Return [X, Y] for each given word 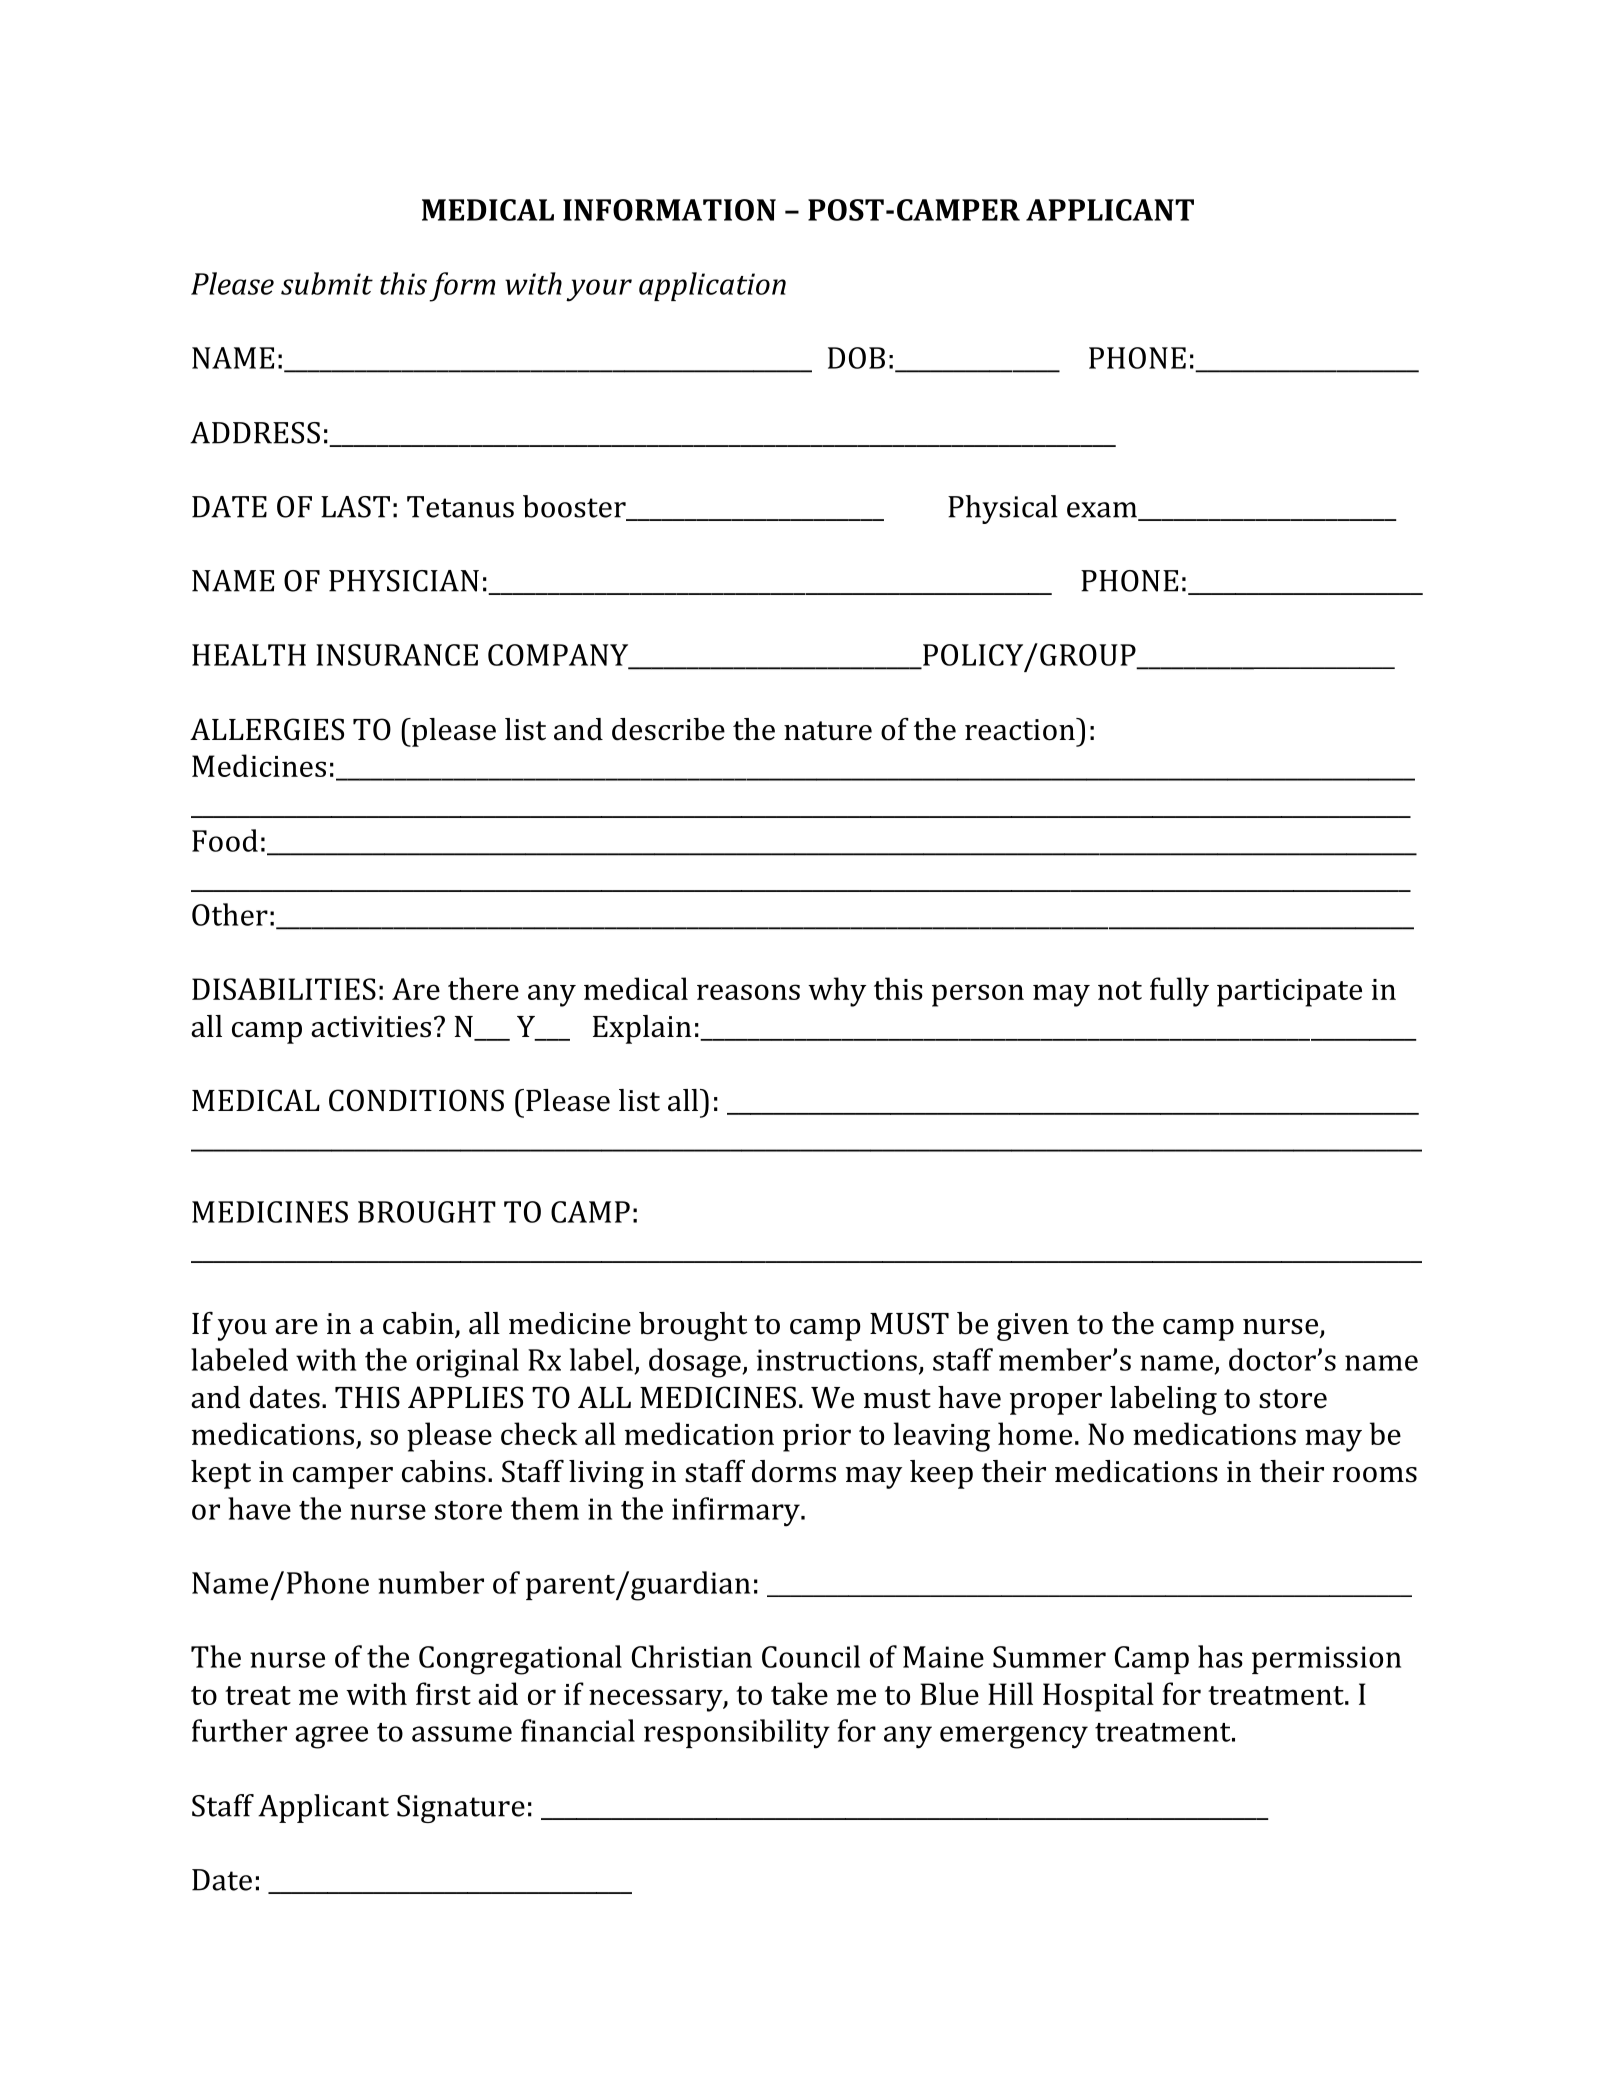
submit [327, 283]
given [1033, 1327]
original [467, 1363]
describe [668, 729]
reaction [1021, 729]
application [712, 286]
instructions [837, 1360]
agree [331, 1737]
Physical [1003, 509]
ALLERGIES [267, 729]
